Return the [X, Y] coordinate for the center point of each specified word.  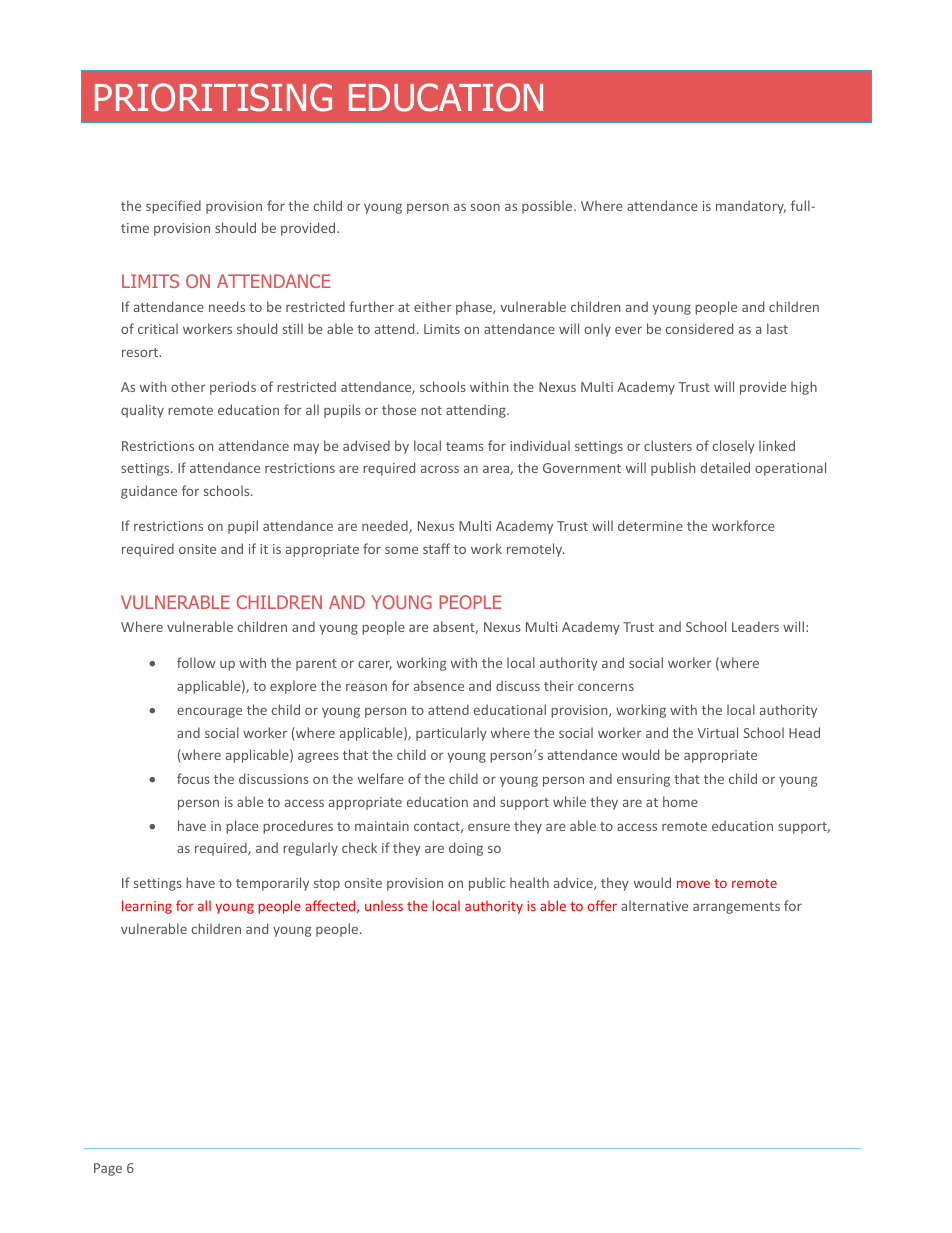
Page [108, 1169]
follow [196, 662]
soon [485, 207]
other [188, 386]
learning [147, 907]
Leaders [755, 626]
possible [547, 207]
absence [439, 685]
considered [699, 328]
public [487, 884]
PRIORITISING [213, 97]
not [431, 410]
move [693, 884]
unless [384, 905]
